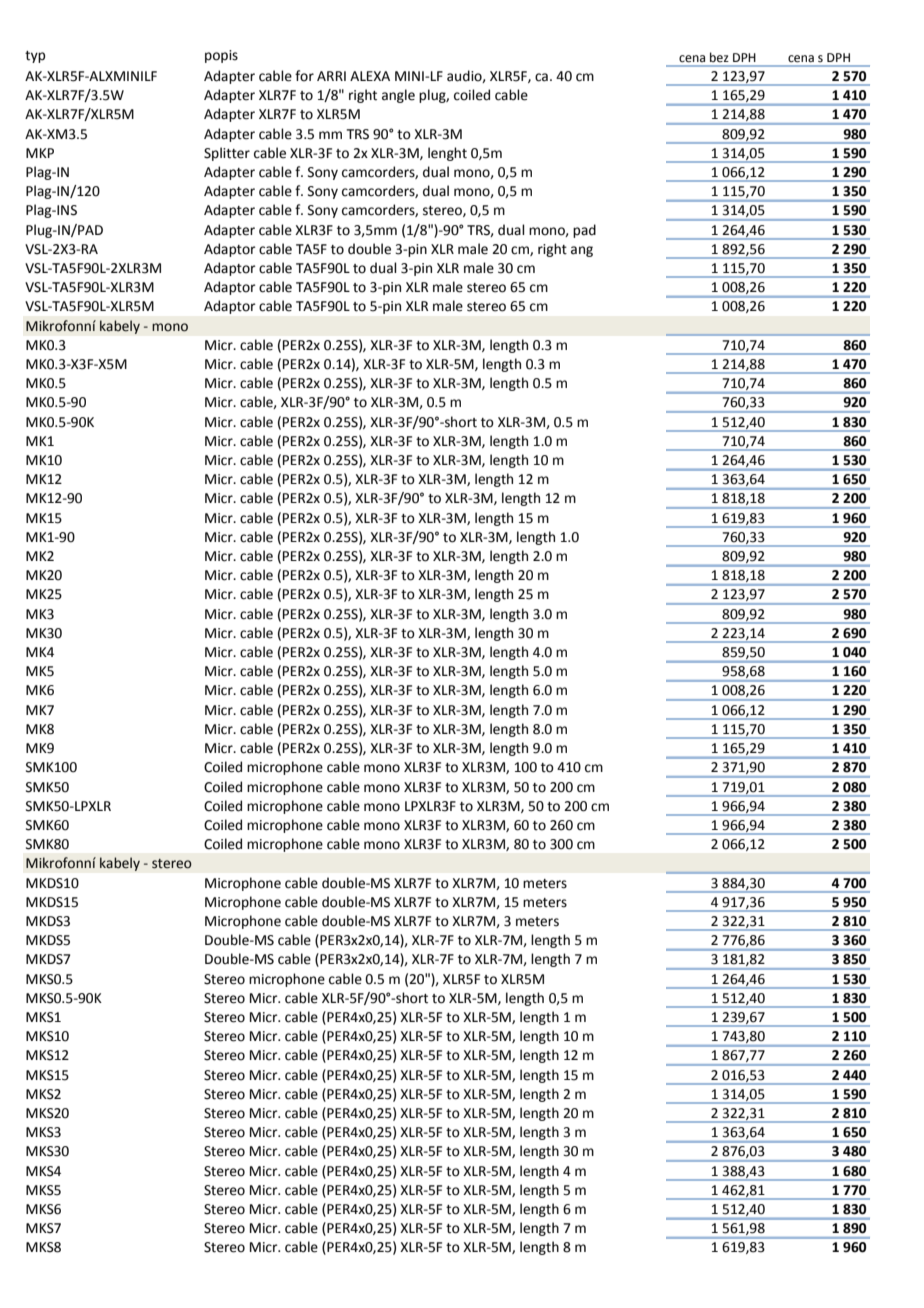 Image resolution: width=924 pixels, height=1308 pixels. I want to click on ARRI, so click(331, 76).
